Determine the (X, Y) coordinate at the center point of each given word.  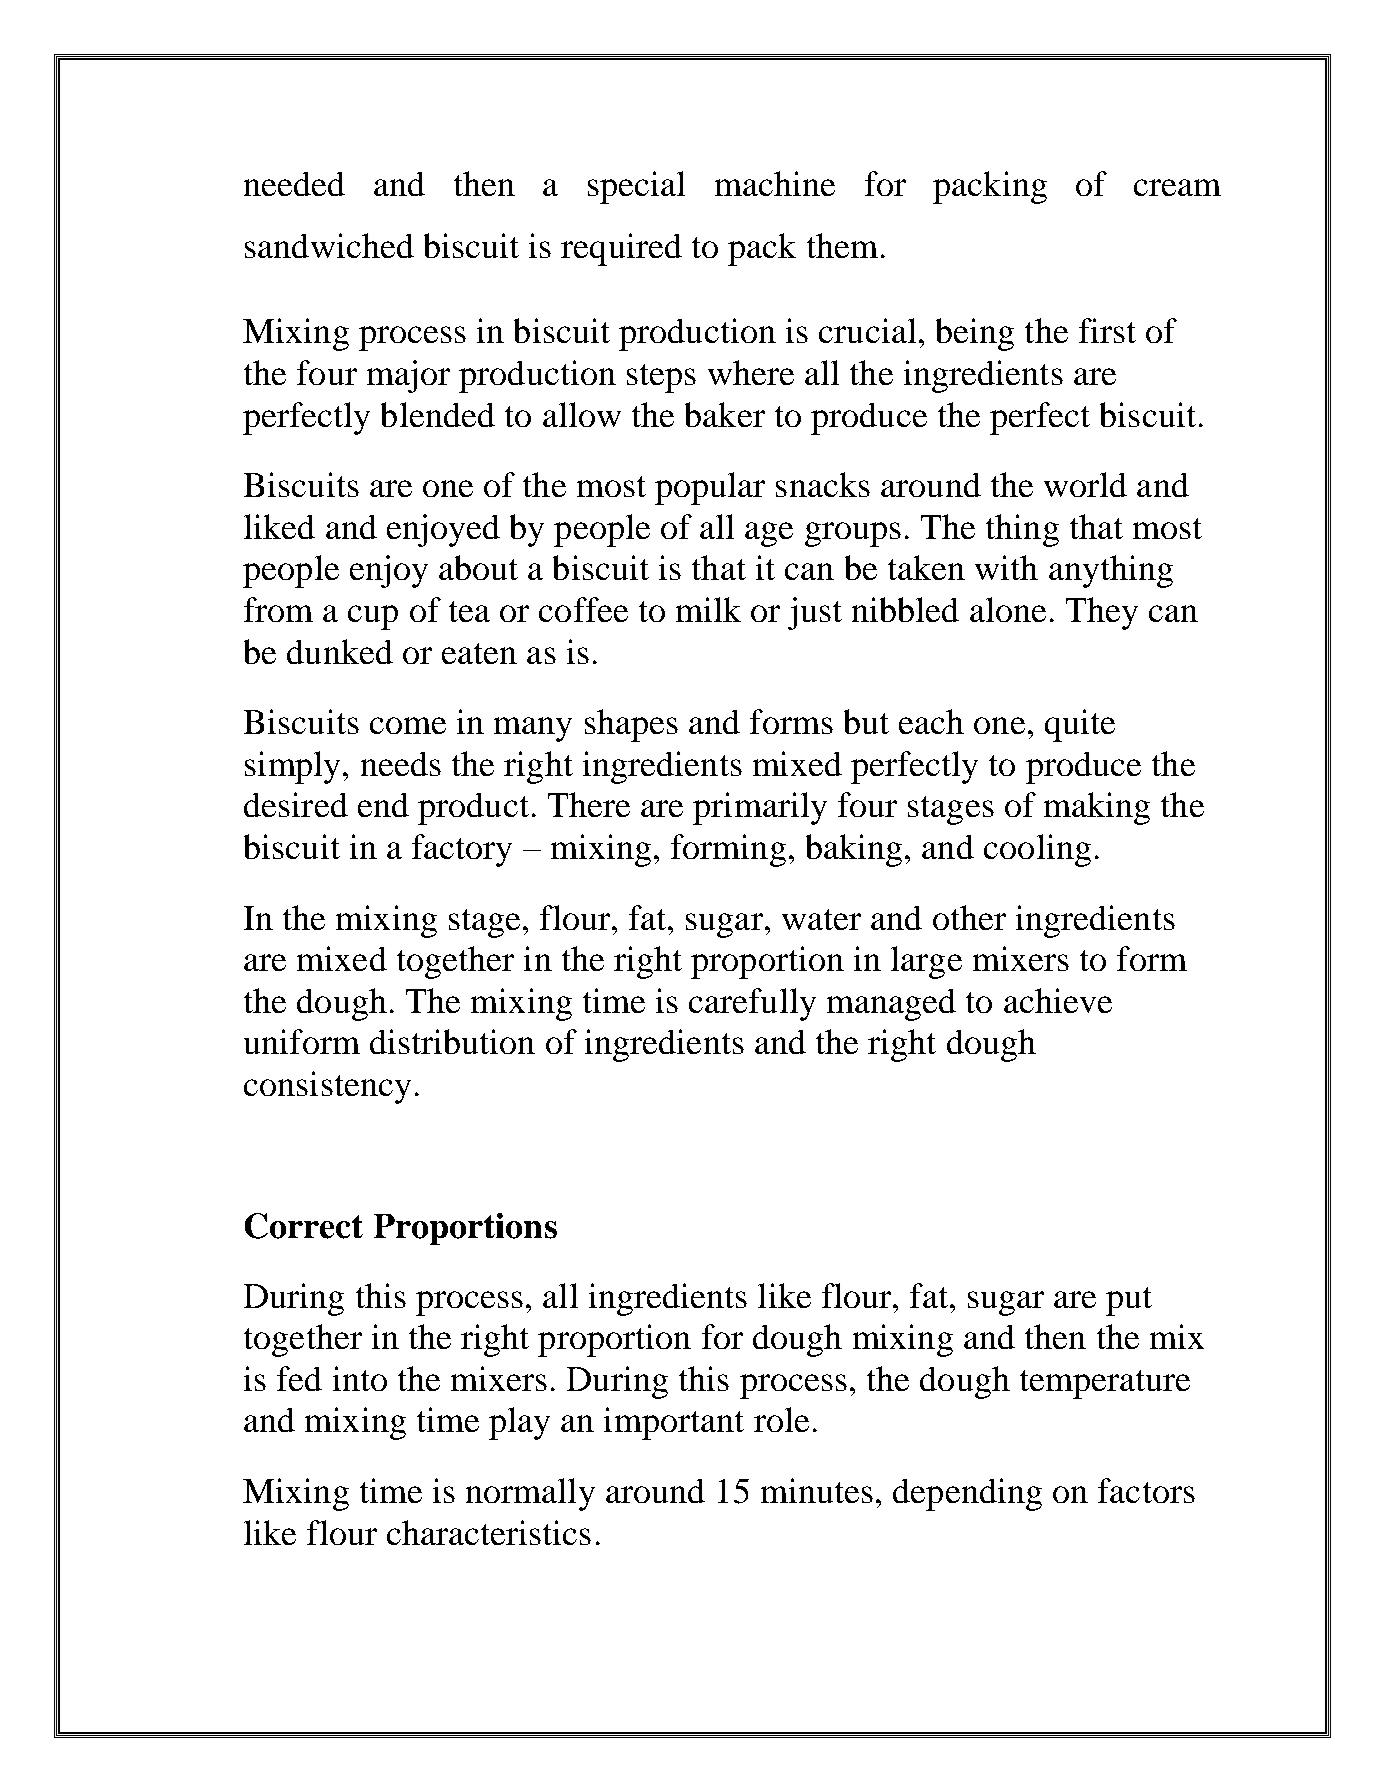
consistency (327, 1087)
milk (708, 609)
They (1102, 613)
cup (373, 617)
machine (775, 183)
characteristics (489, 1532)
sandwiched (329, 245)
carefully (752, 1004)
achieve (1058, 1000)
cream (1177, 187)
